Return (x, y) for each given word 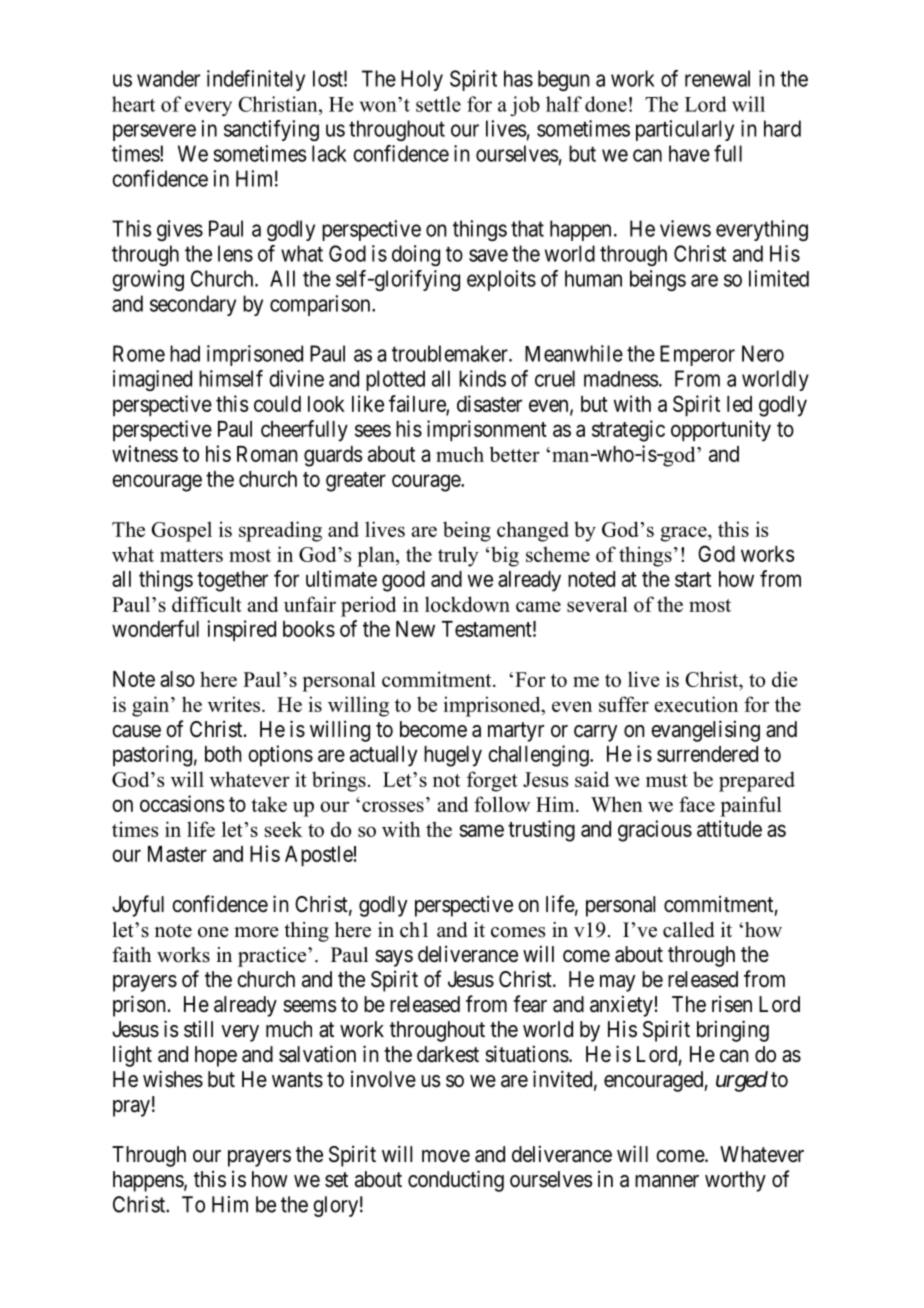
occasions (182, 803)
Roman (267, 454)
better (515, 454)
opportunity (721, 431)
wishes (173, 1079)
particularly (685, 130)
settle (438, 104)
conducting (456, 1181)
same (481, 830)
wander (168, 78)
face (697, 804)
